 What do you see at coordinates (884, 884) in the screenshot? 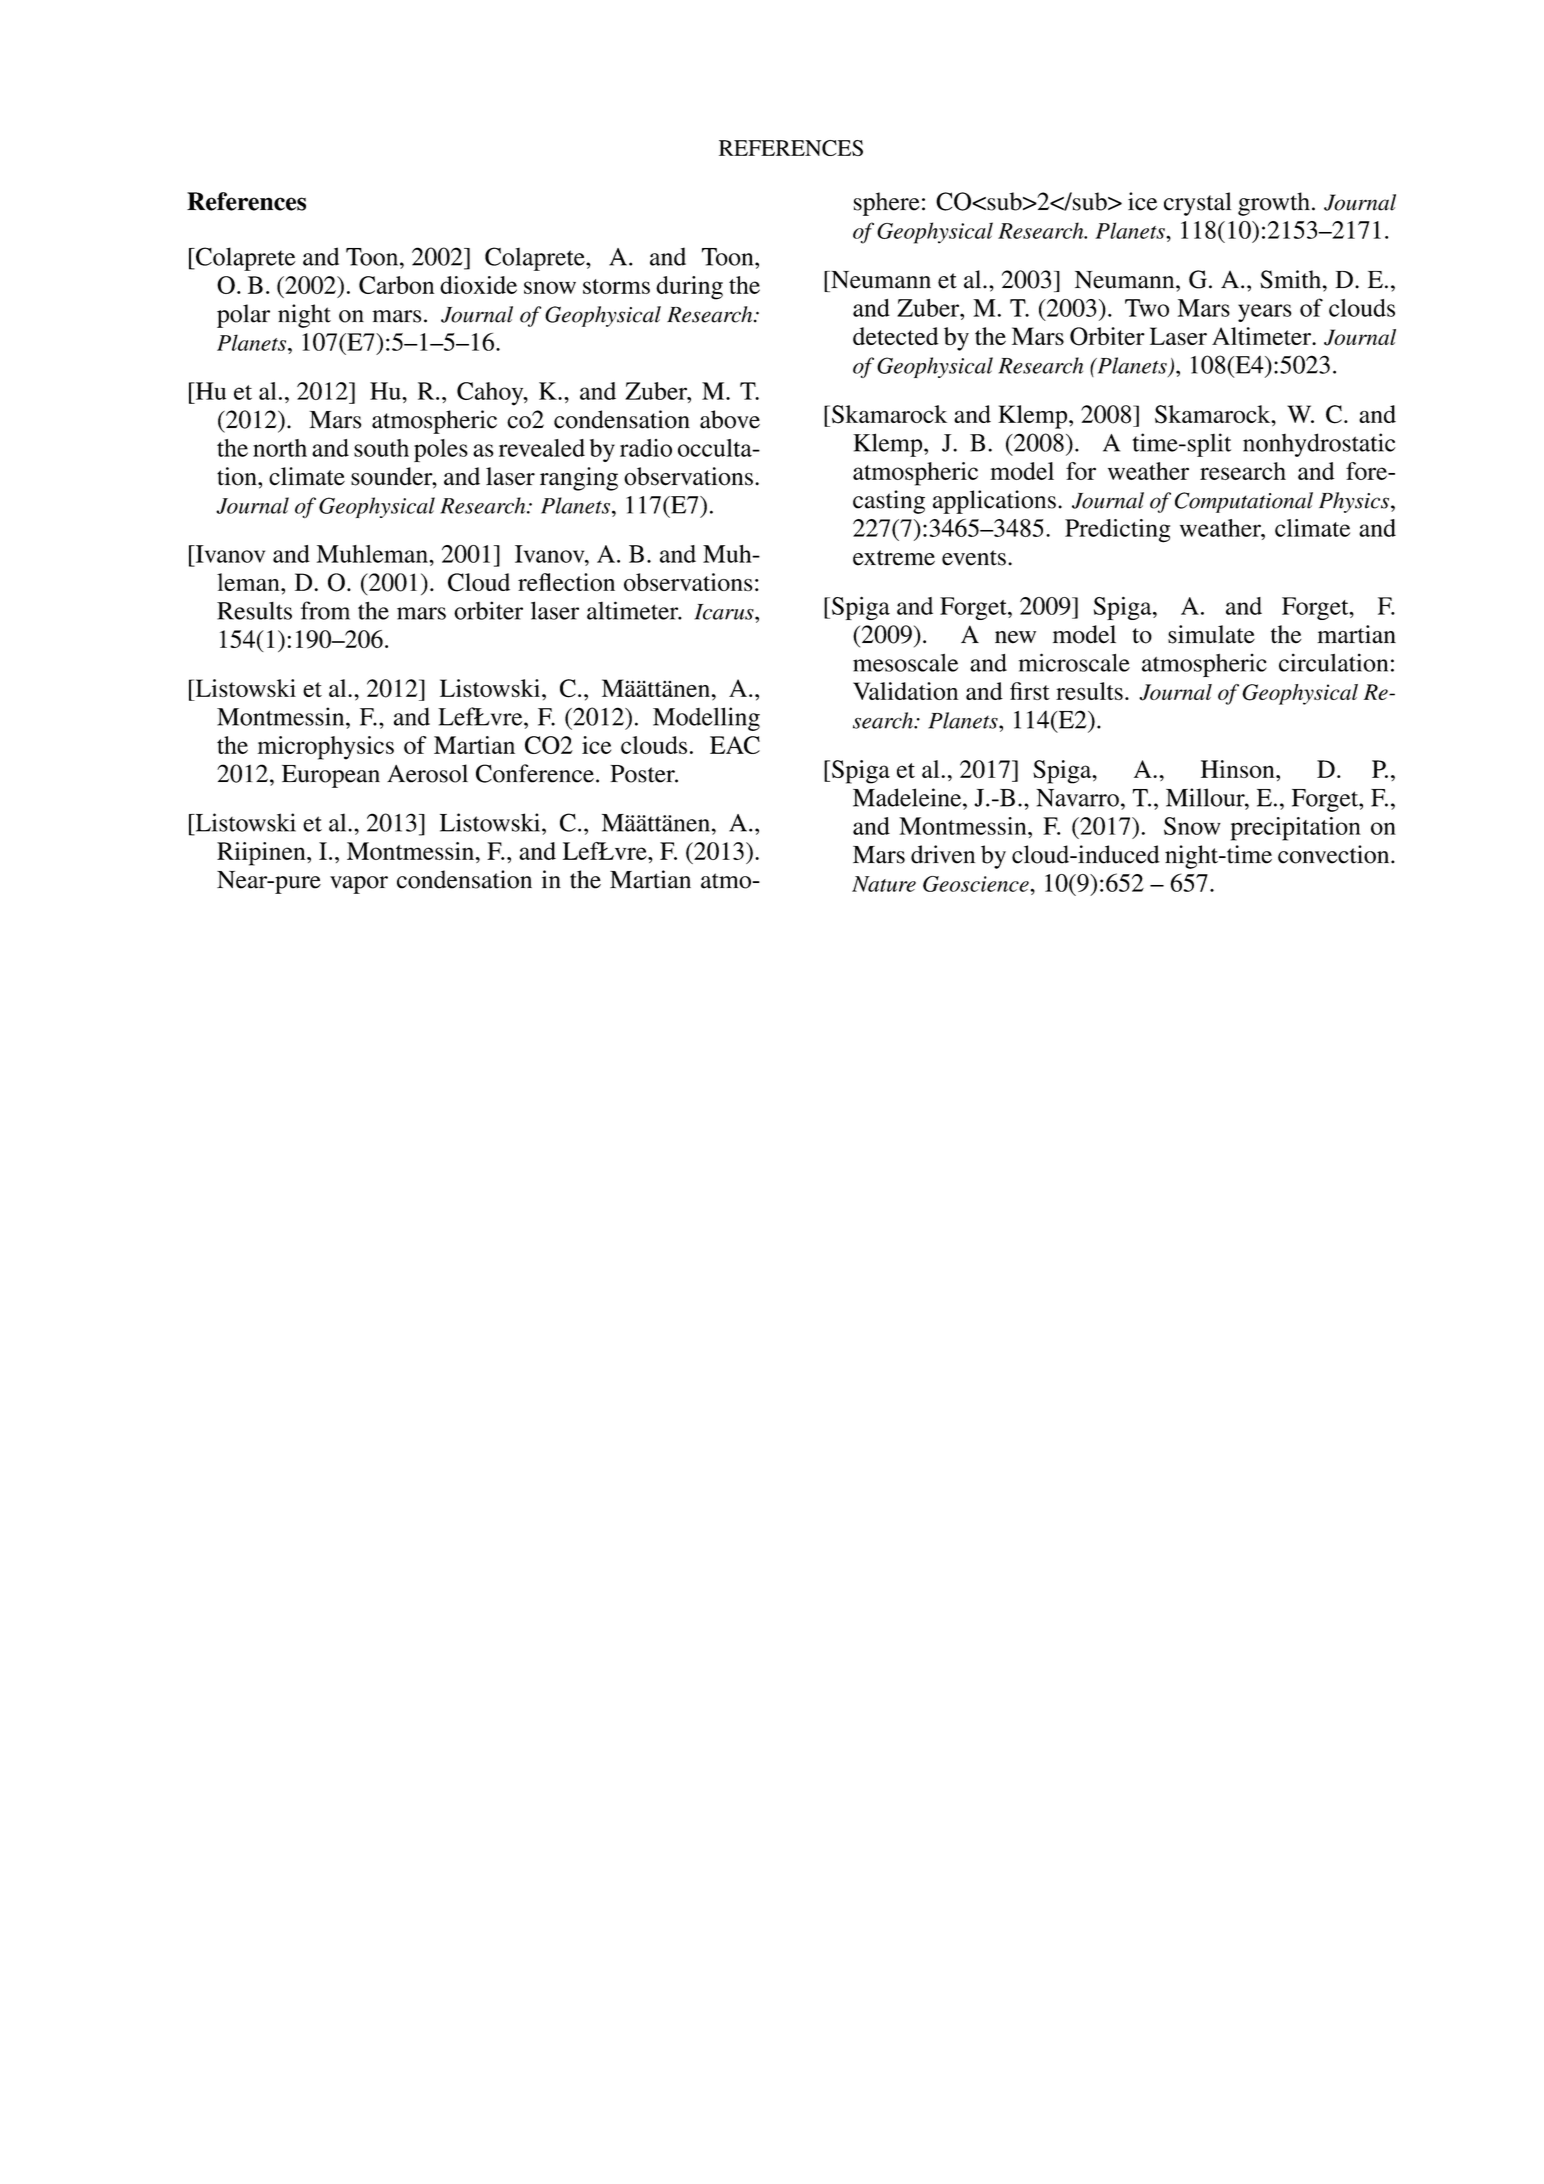
I see `Nature` at bounding box center [884, 884].
